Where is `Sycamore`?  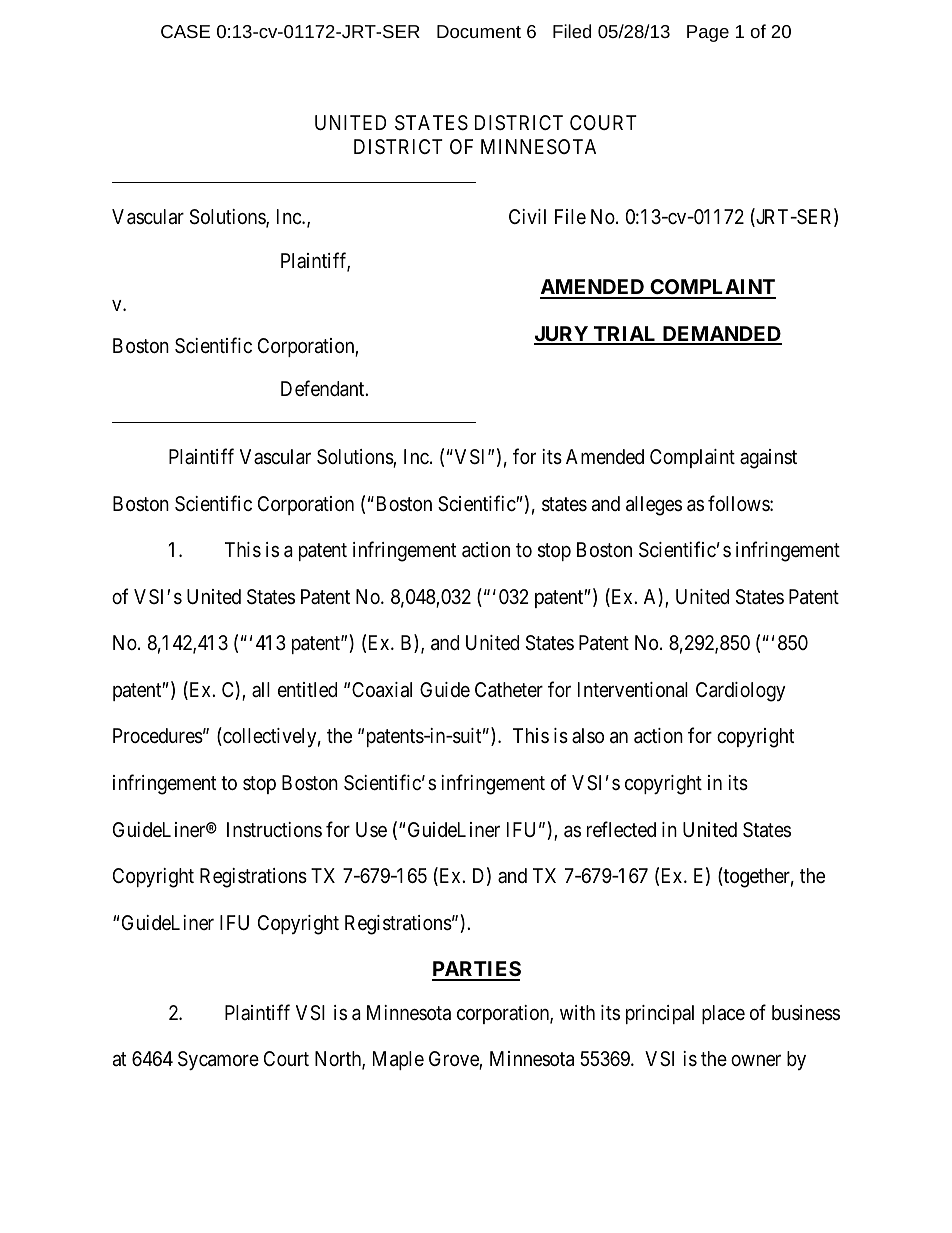 Sycamore is located at coordinates (218, 1060).
